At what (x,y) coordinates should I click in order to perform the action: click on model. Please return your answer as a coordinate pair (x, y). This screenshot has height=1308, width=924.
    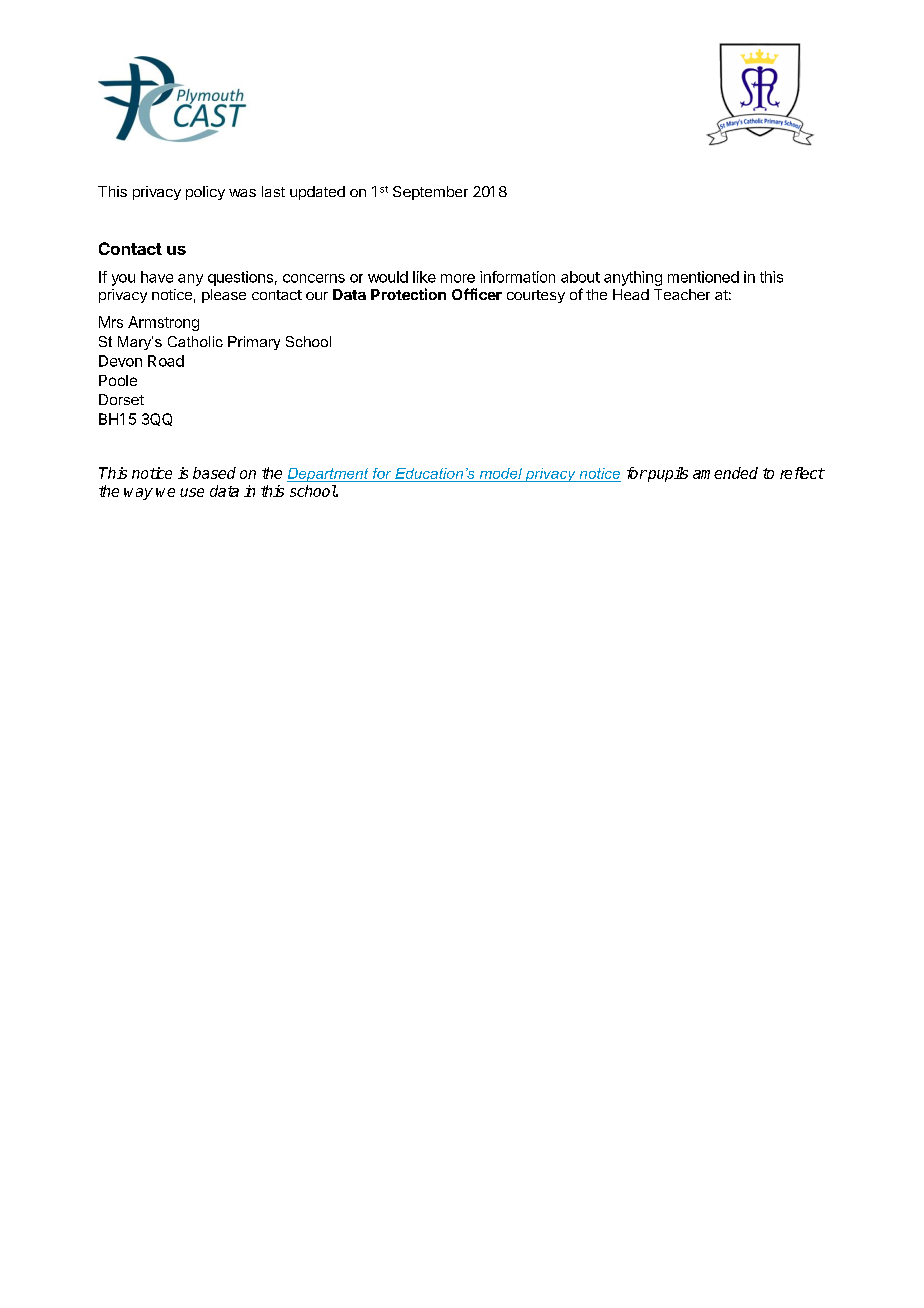
    Looking at the image, I should click on (501, 473).
